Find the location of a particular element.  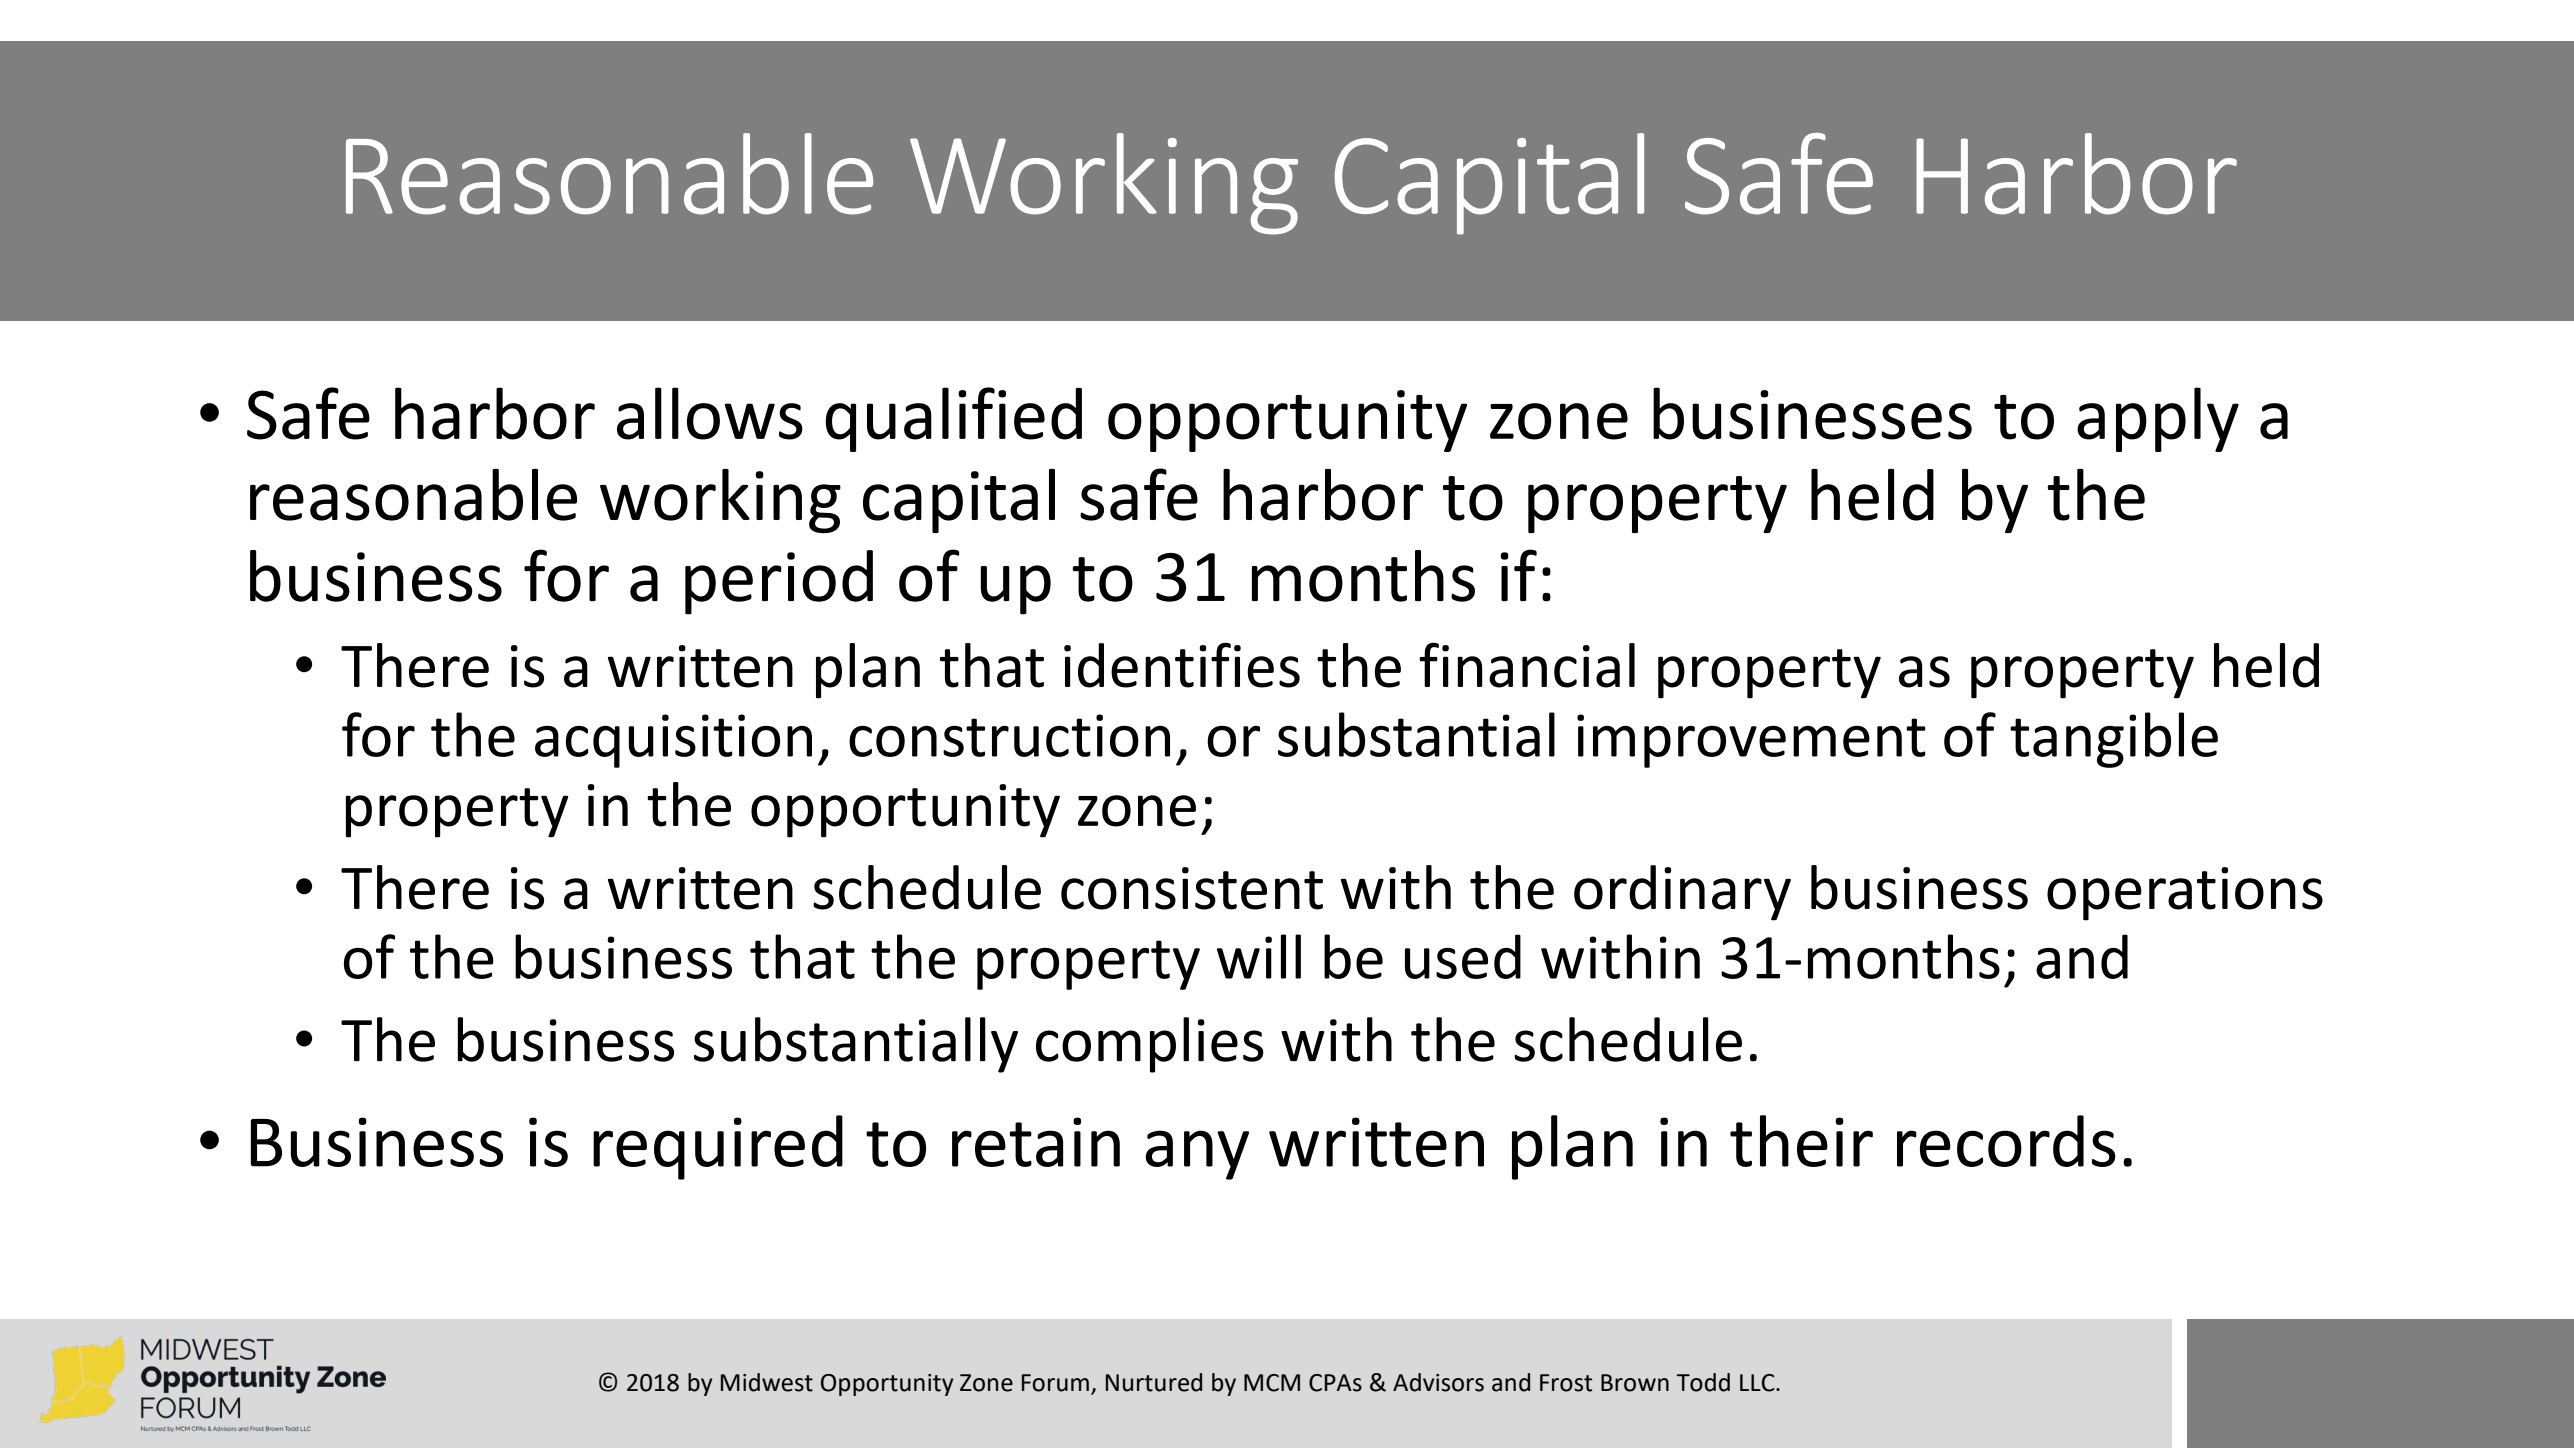

apply is located at coordinates (2158, 419).
